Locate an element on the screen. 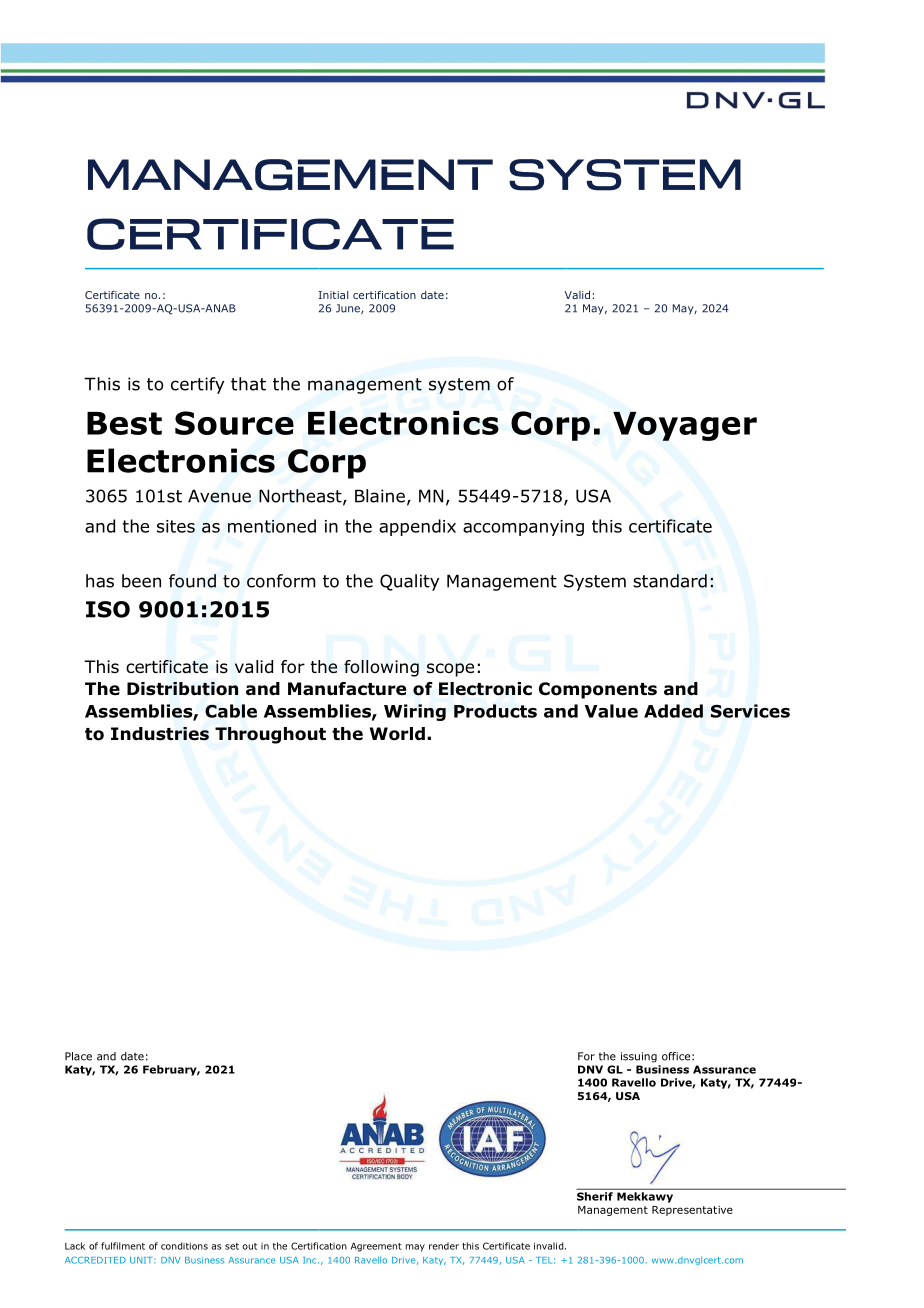  Industries is located at coordinates (160, 734).
